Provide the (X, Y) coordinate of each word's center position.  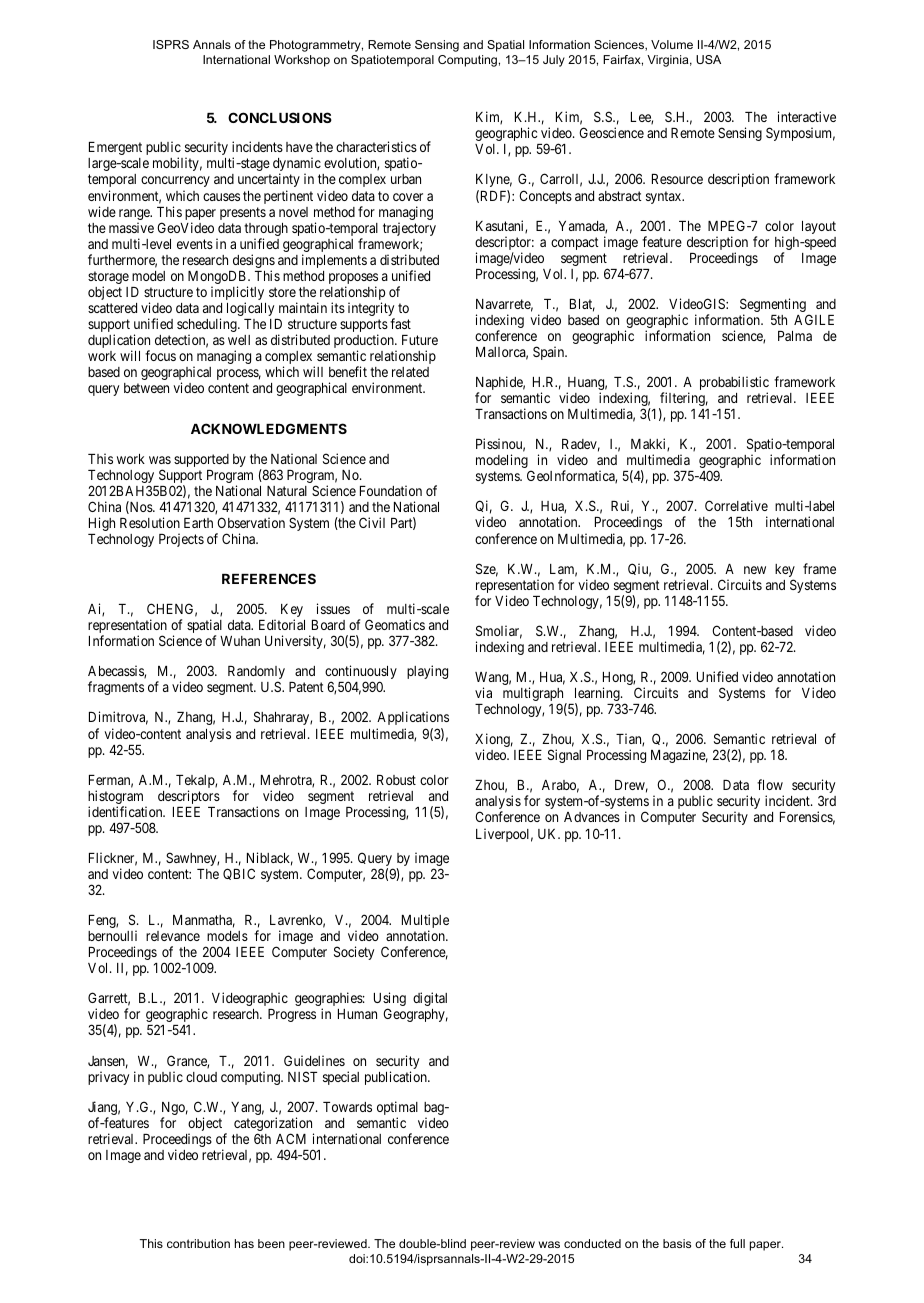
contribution (198, 1243)
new (755, 570)
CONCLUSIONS (280, 117)
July (554, 61)
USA (708, 59)
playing (427, 672)
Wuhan (240, 641)
